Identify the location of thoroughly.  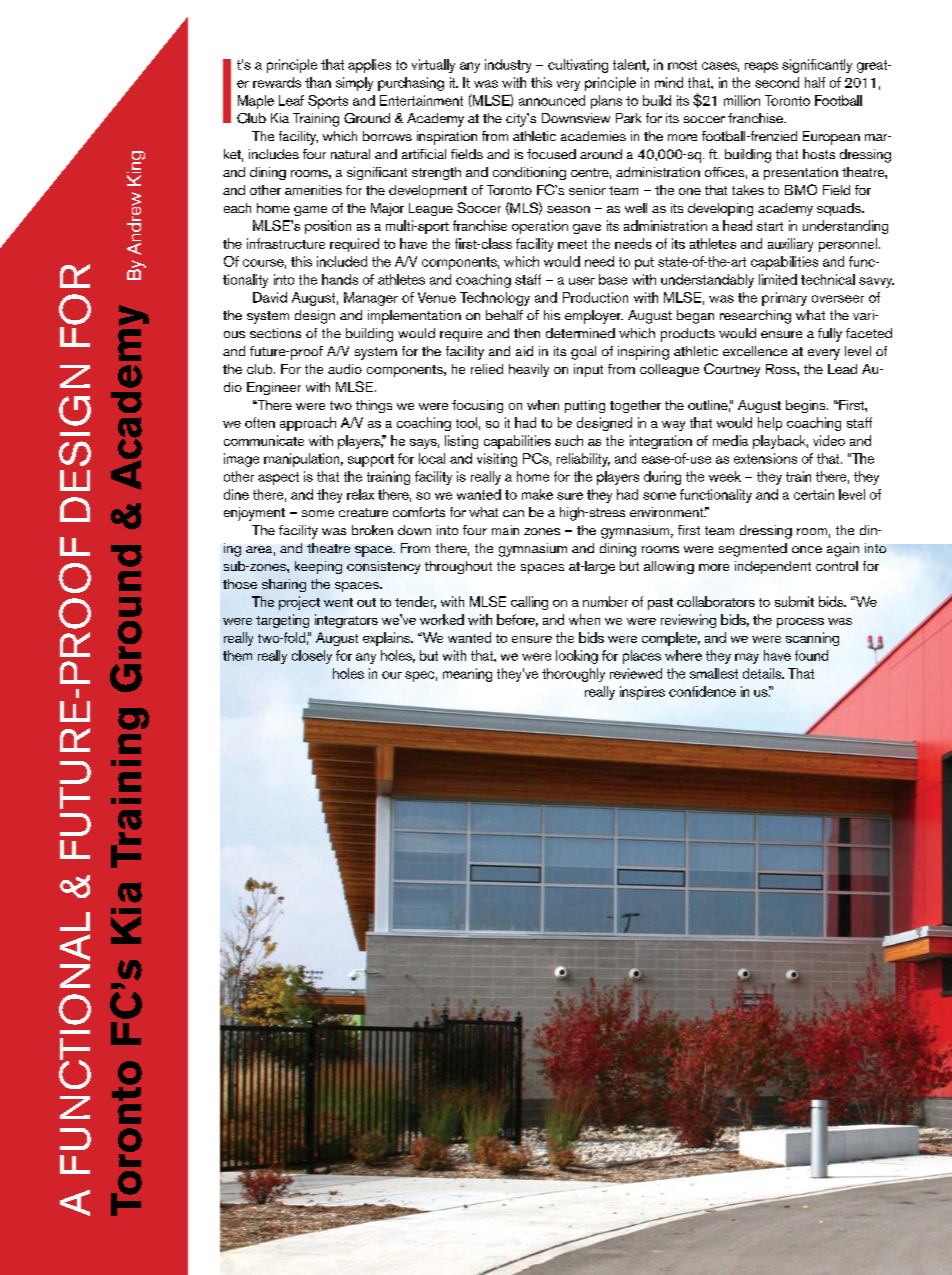
(573, 675).
